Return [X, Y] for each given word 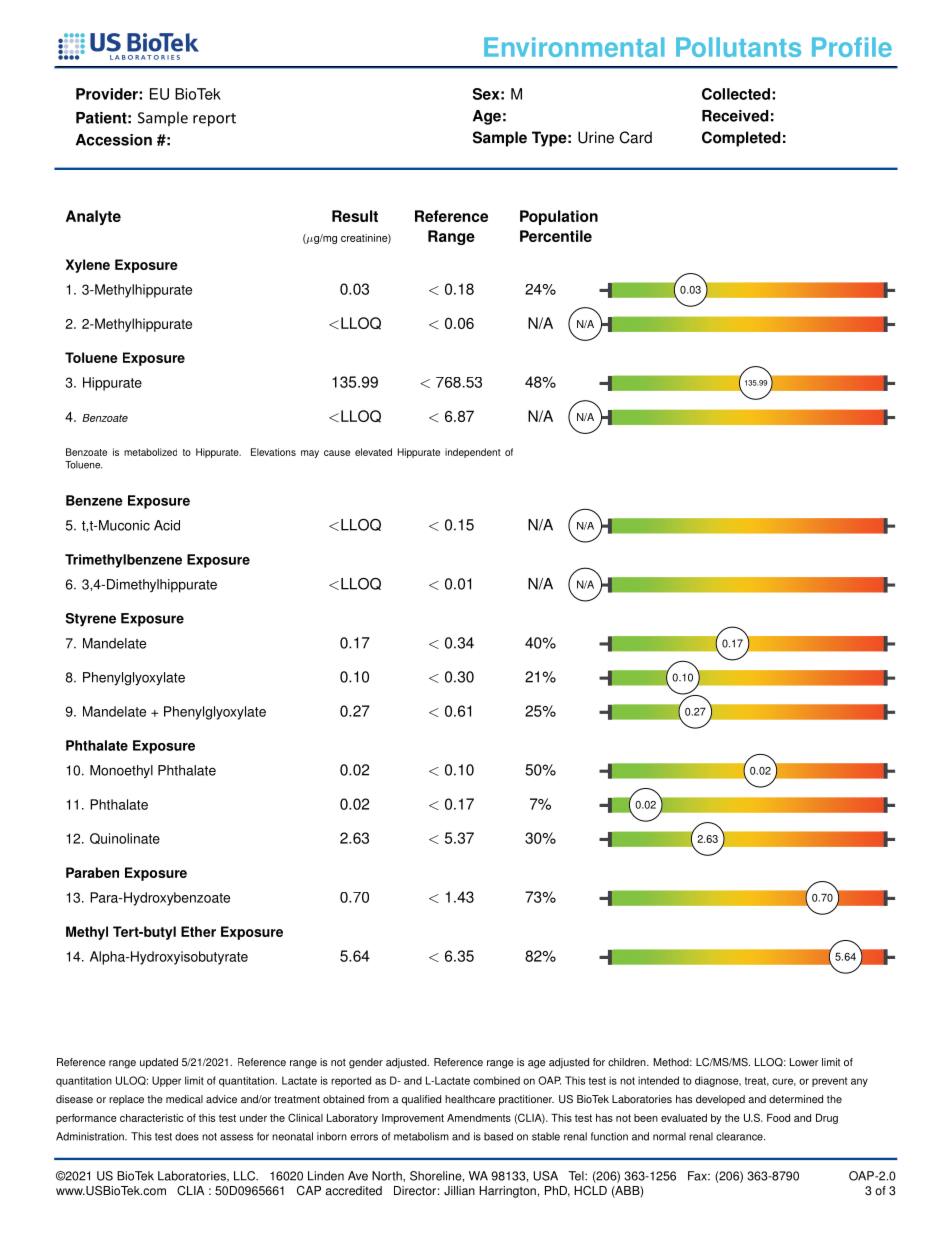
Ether [198, 931]
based [498, 1136]
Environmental [574, 47]
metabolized [150, 452]
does [187, 1136]
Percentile [556, 236]
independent [473, 453]
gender [366, 1063]
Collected [736, 94]
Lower [804, 1062]
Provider [108, 94]
